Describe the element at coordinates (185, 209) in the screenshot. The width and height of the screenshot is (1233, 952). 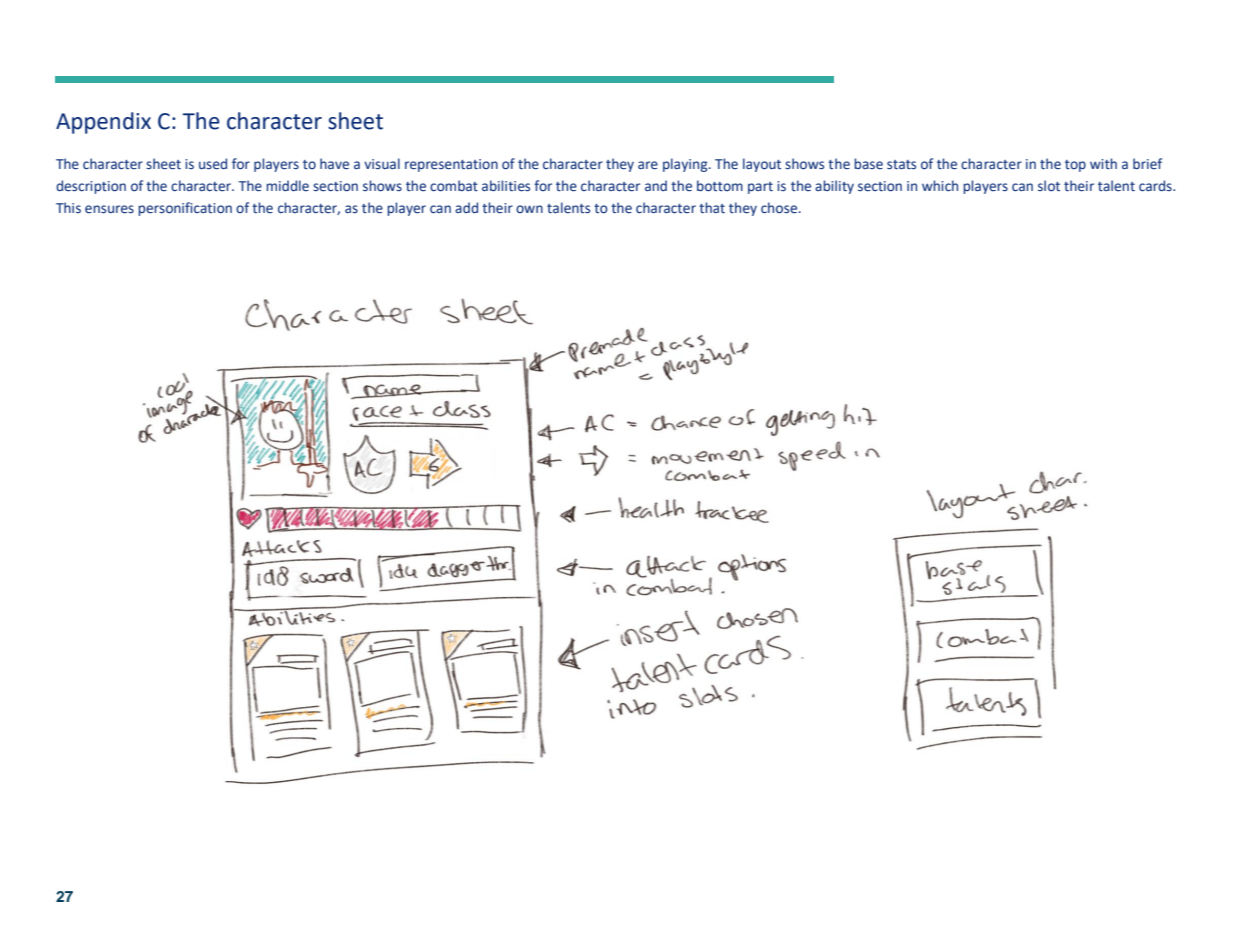
I see `personification` at that location.
